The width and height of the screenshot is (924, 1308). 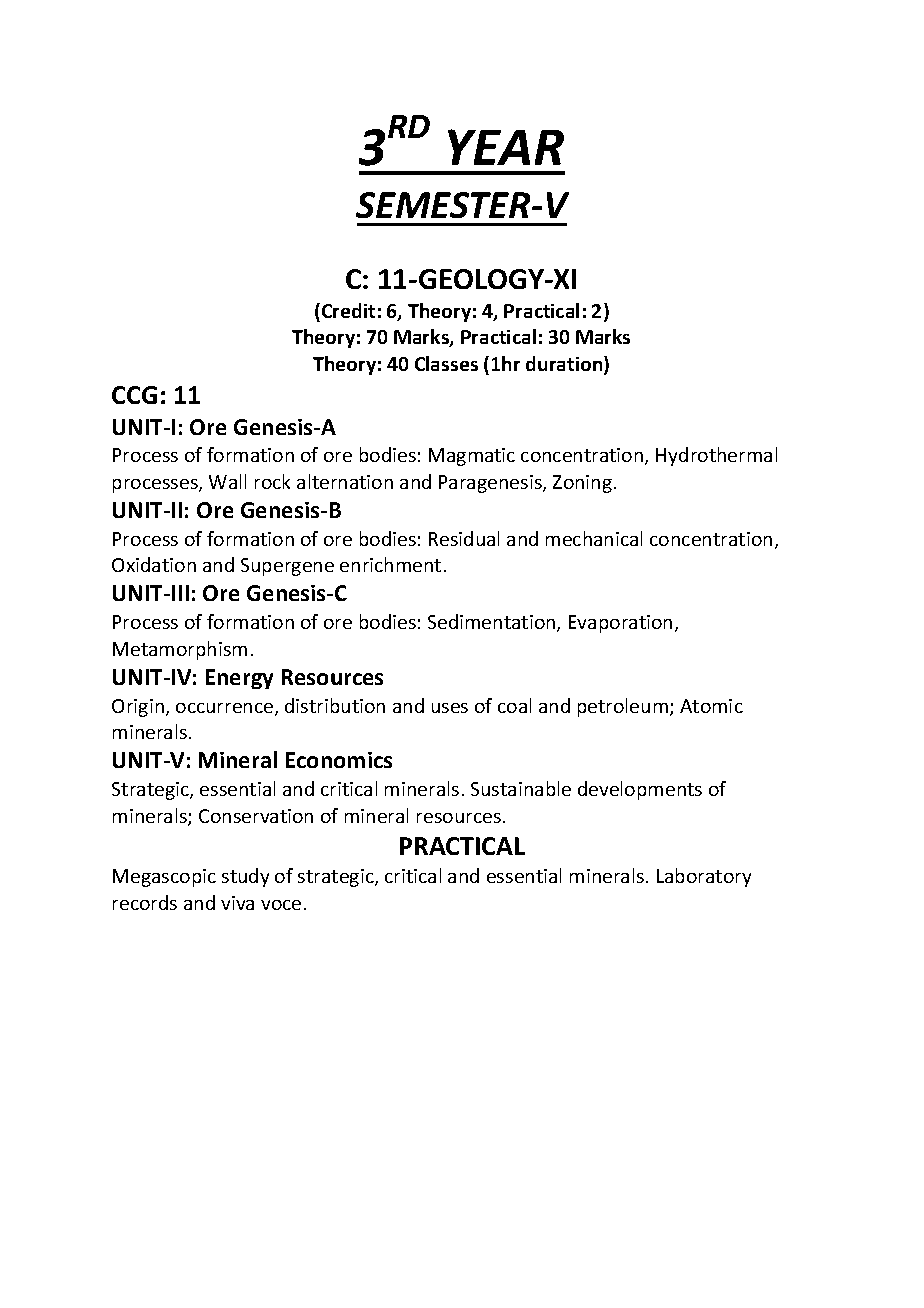 What do you see at coordinates (565, 365) in the screenshot?
I see `duration` at bounding box center [565, 365].
